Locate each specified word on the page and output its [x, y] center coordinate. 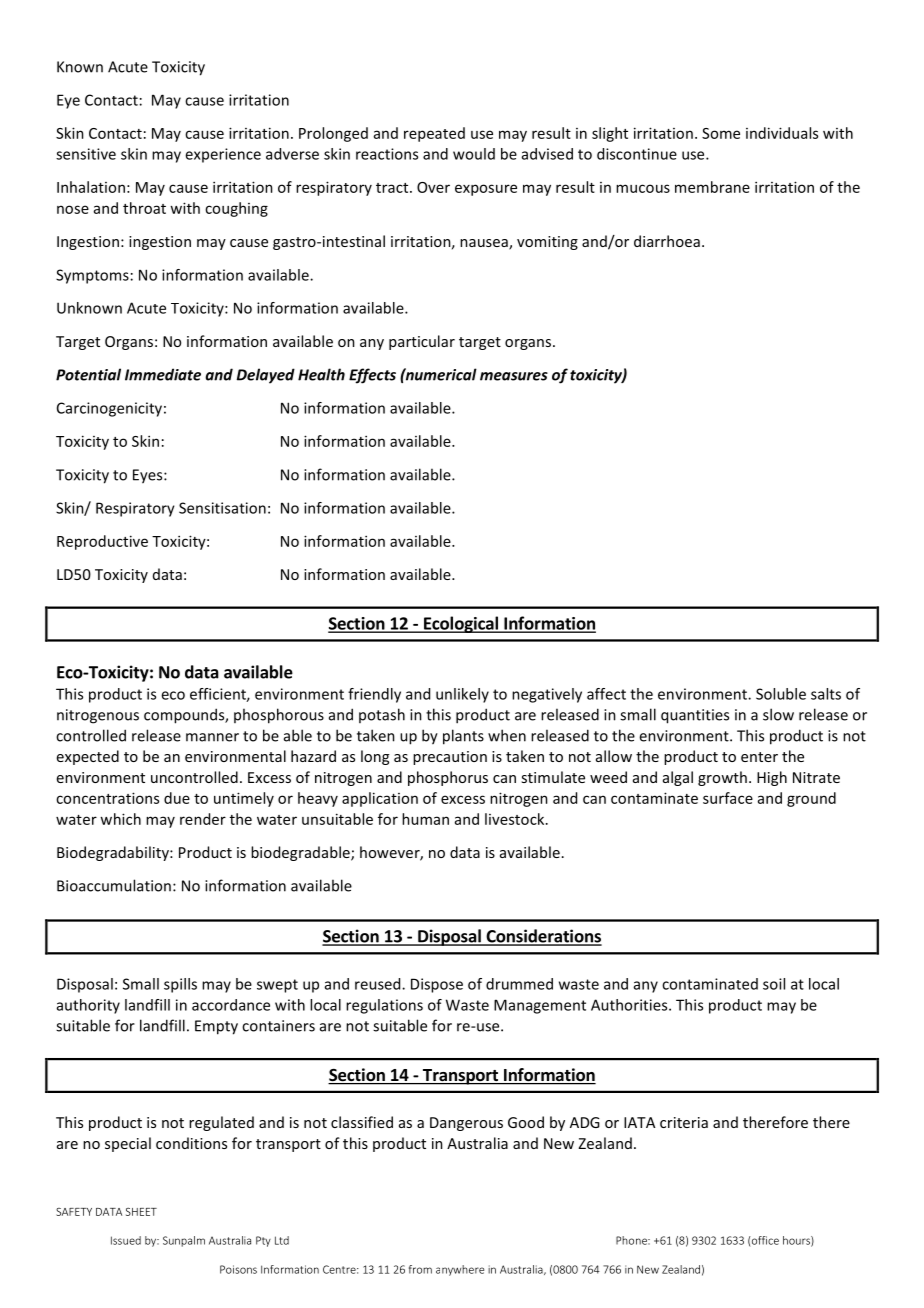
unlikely [462, 695]
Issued [126, 1240]
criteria [684, 1122]
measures [514, 376]
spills [180, 985]
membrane [712, 187]
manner [212, 737]
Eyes [149, 476]
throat [144, 208]
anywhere [460, 1270]
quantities [695, 716]
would [474, 154]
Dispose [437, 985]
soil [774, 984]
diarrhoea [667, 241]
